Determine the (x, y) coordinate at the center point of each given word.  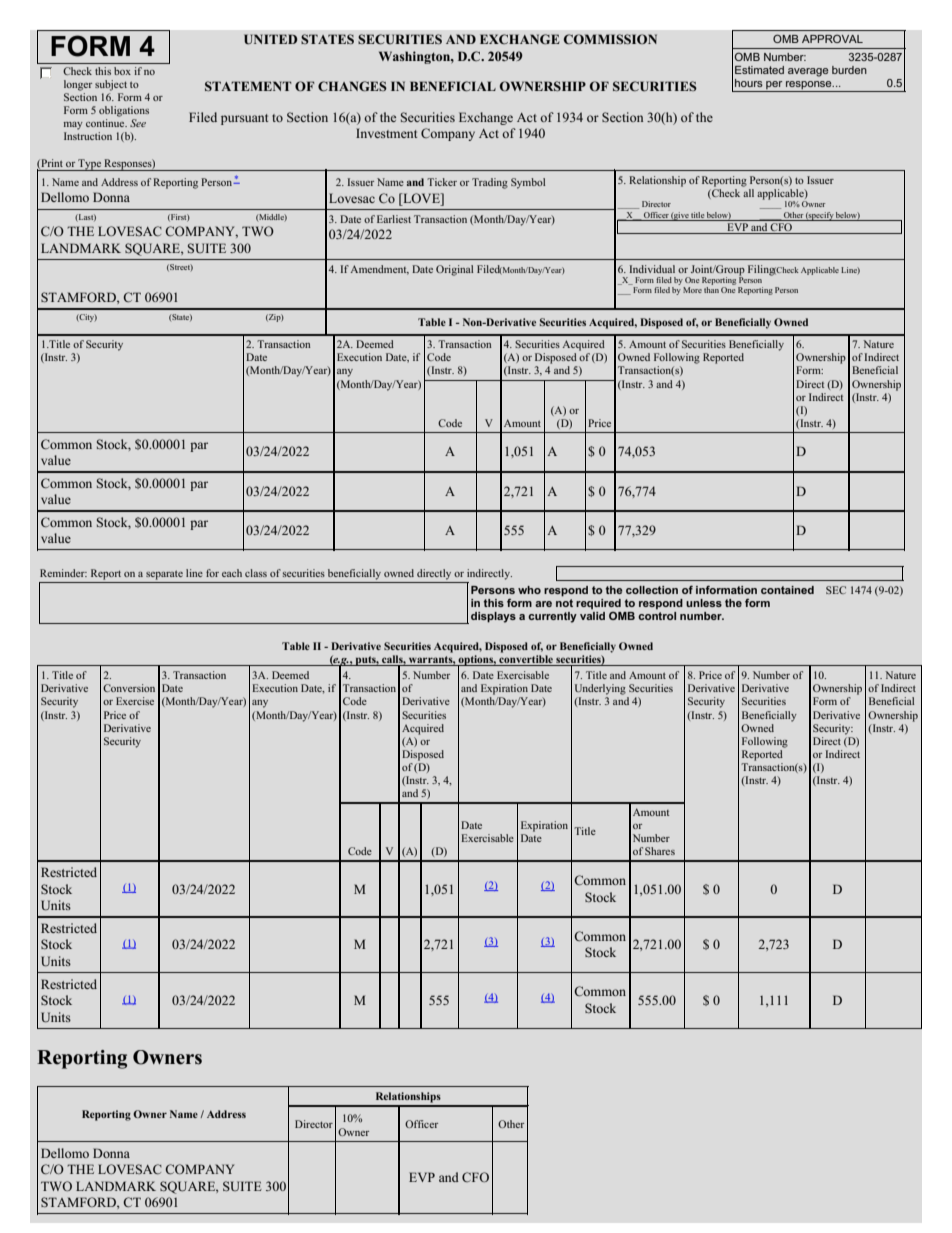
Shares (660, 851)
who (529, 590)
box (122, 71)
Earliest (394, 219)
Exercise (135, 701)
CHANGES (352, 86)
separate (164, 575)
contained (787, 590)
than (711, 290)
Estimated (759, 70)
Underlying (600, 689)
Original (454, 270)
